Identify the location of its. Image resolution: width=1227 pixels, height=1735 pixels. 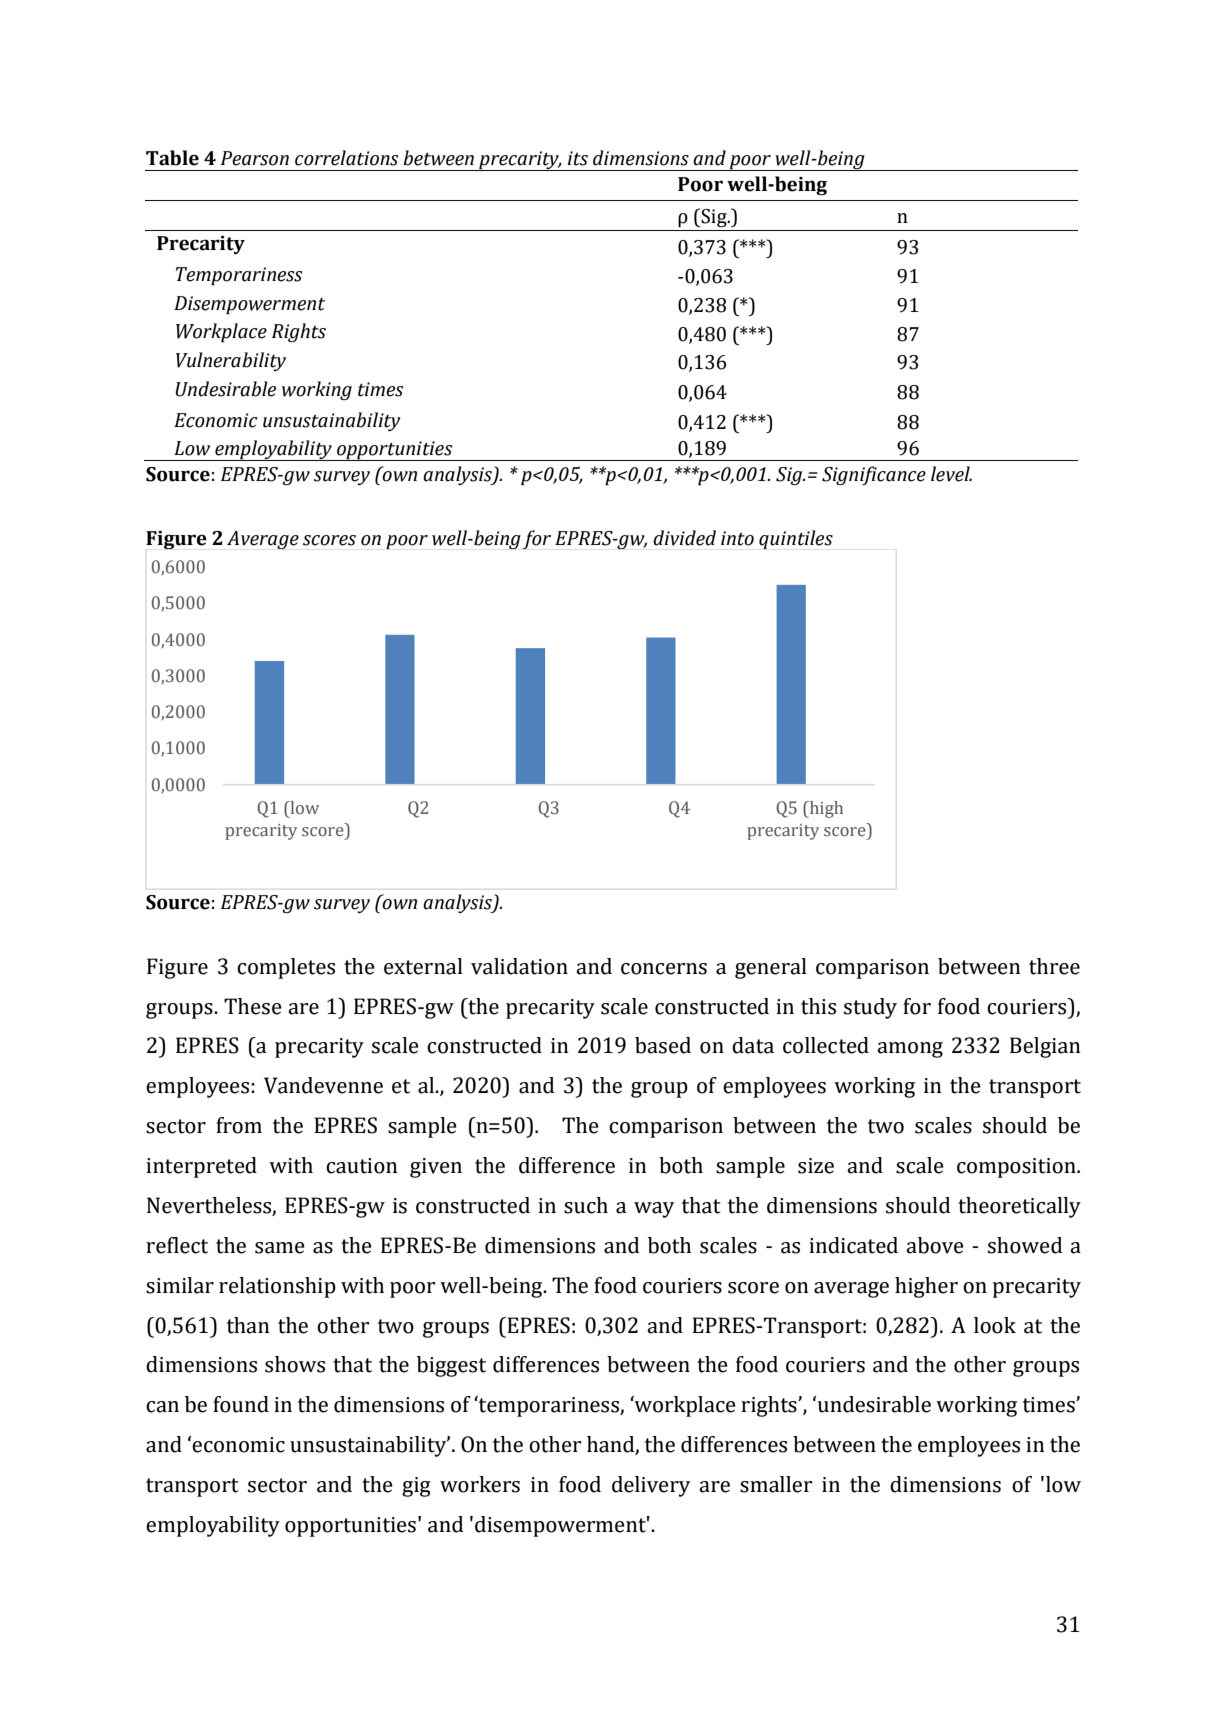
(578, 158).
